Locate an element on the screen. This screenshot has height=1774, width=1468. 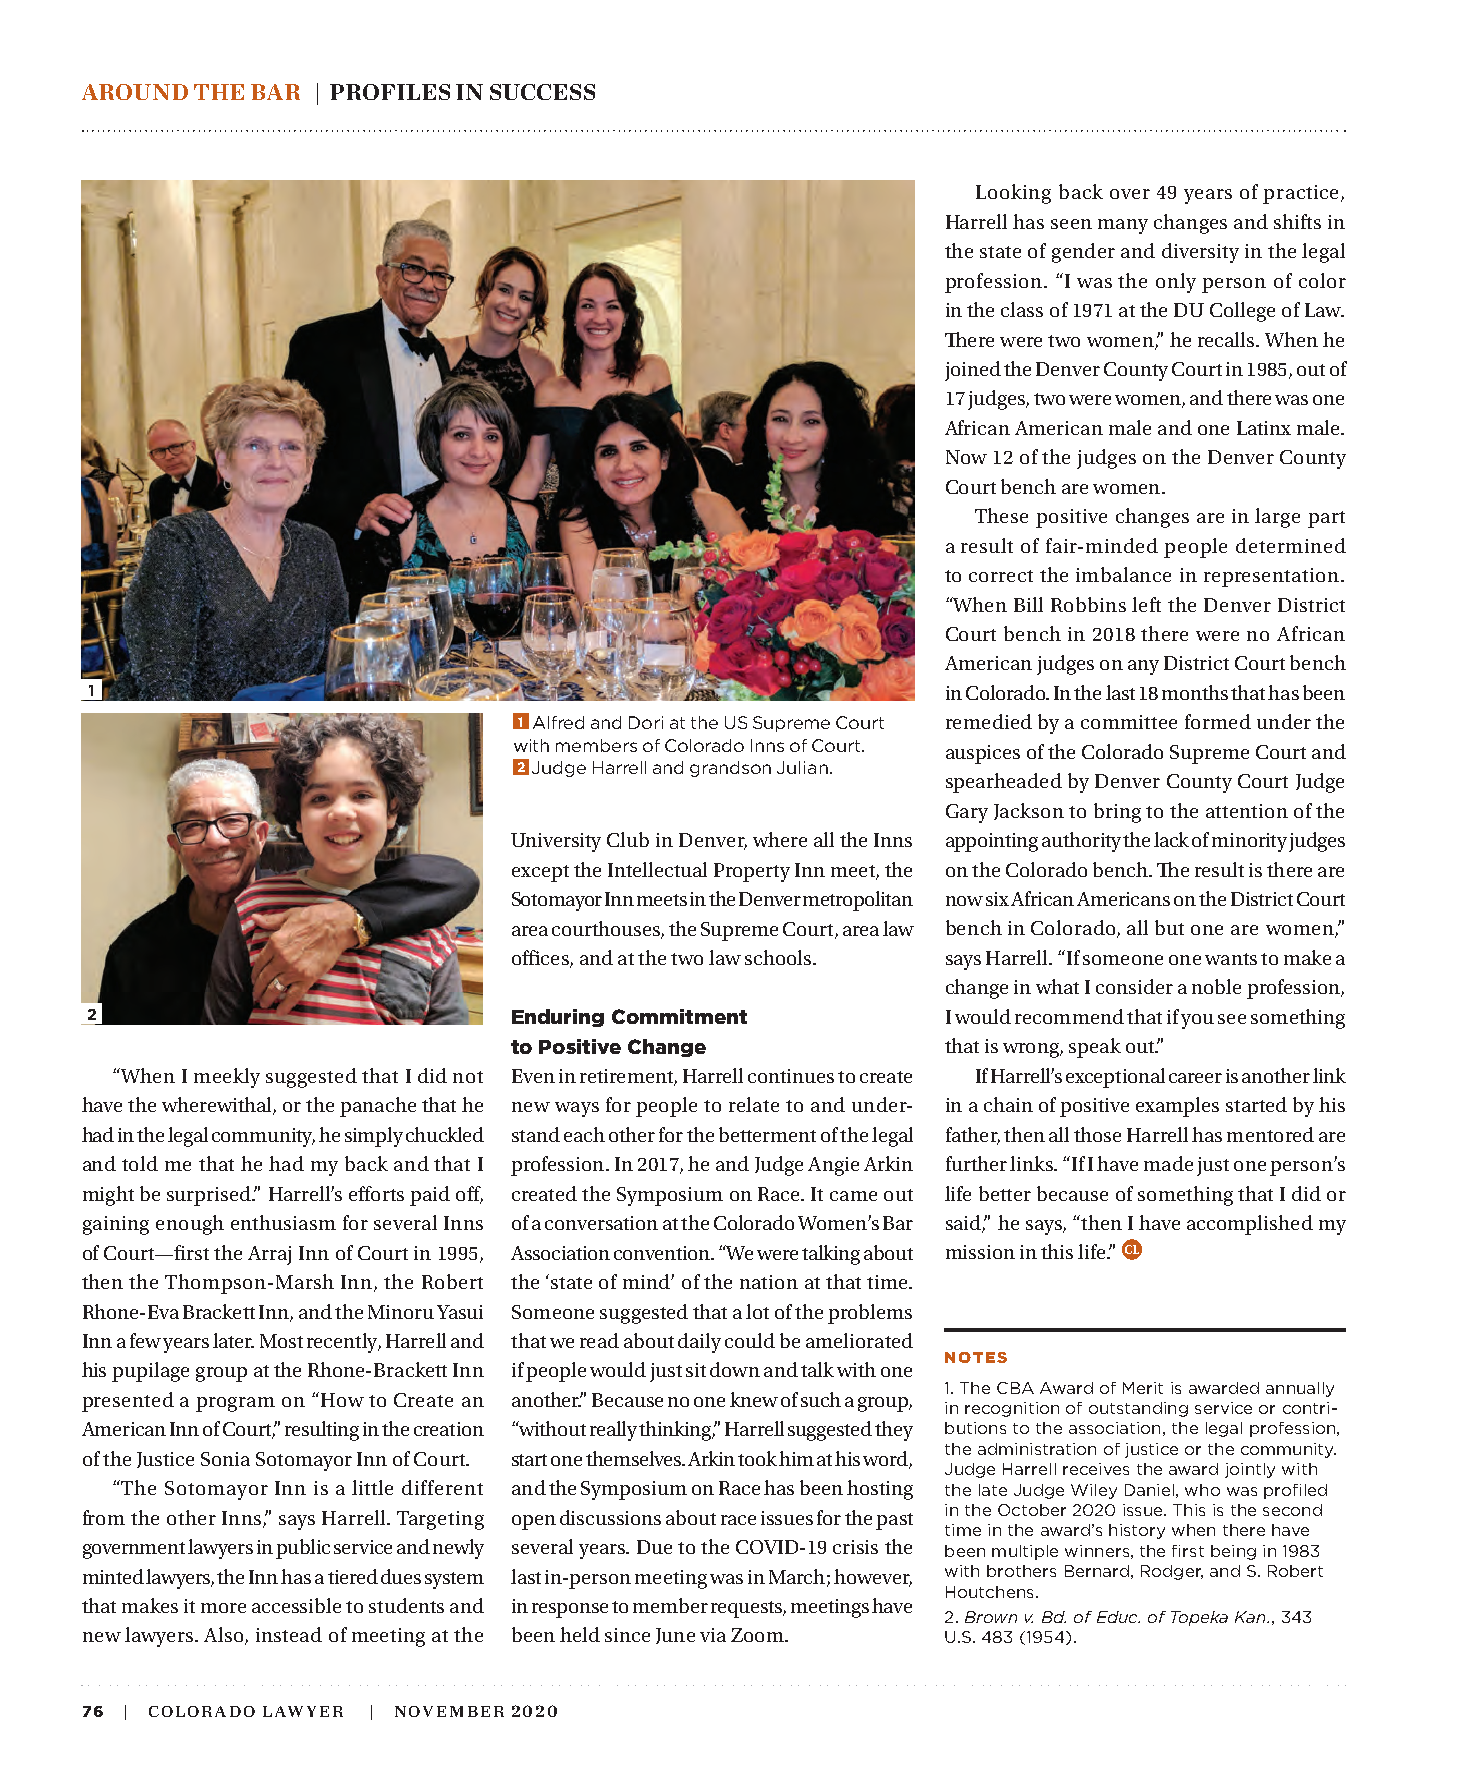
down is located at coordinates (735, 1369).
